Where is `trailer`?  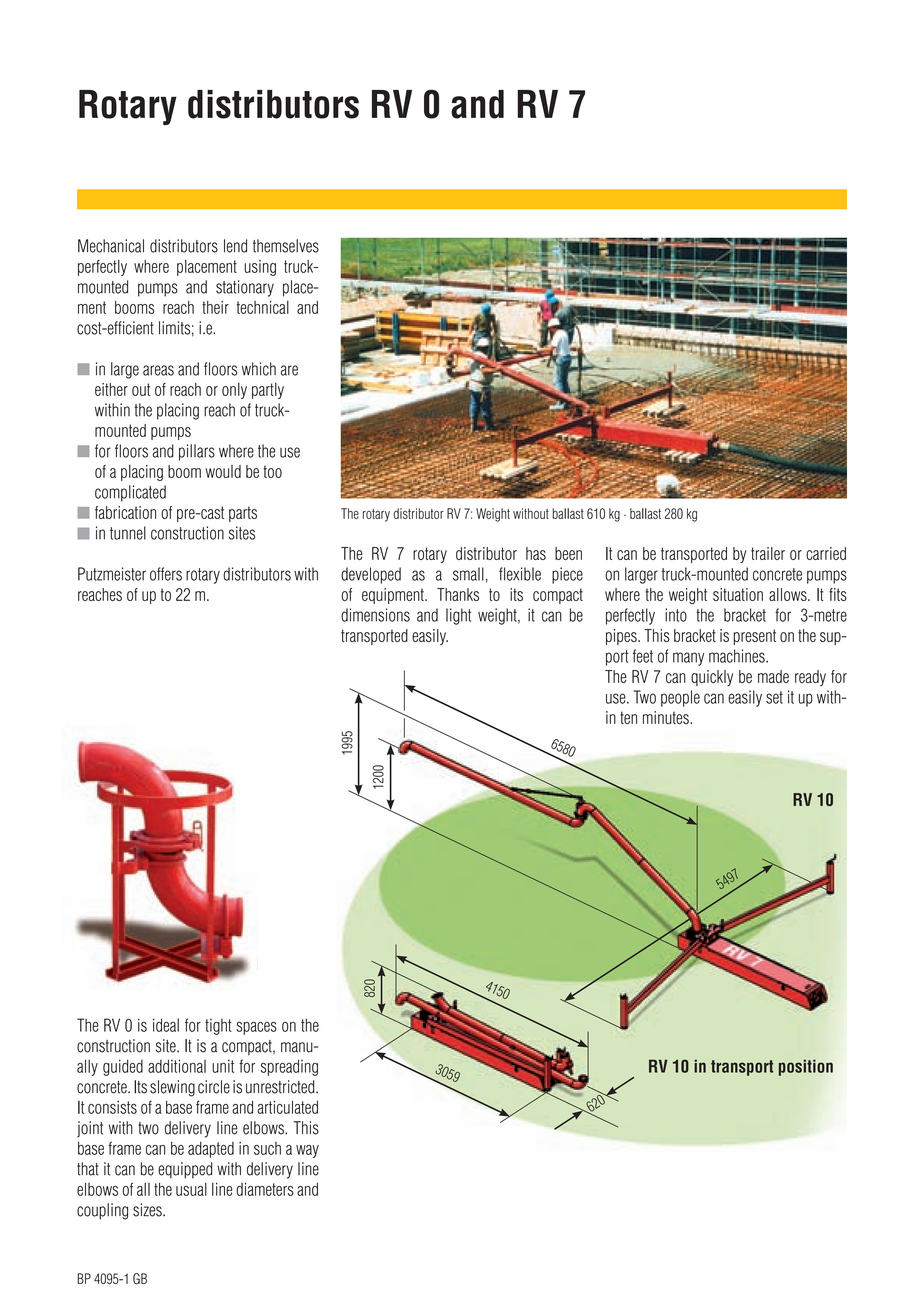 trailer is located at coordinates (768, 553).
